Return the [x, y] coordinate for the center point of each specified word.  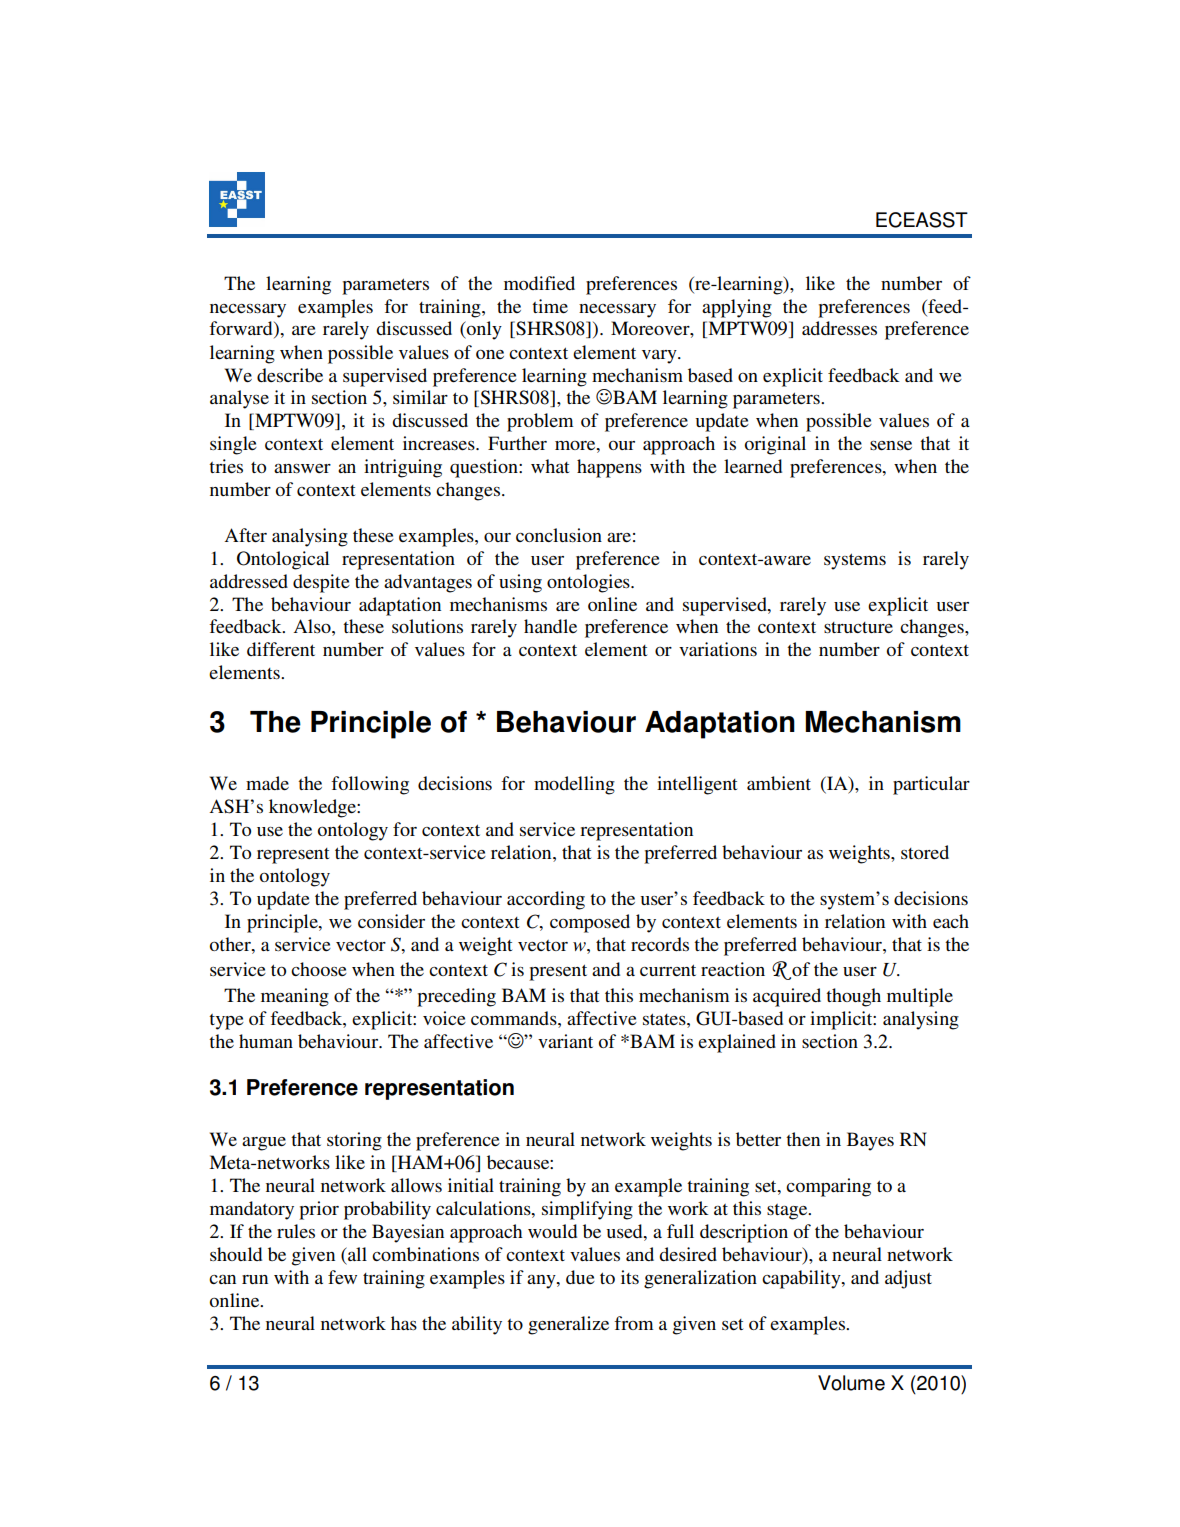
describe [290, 375]
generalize [568, 1325]
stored [925, 852]
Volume [851, 1383]
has [404, 1323]
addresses [839, 328]
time [550, 306]
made [267, 783]
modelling [574, 785]
